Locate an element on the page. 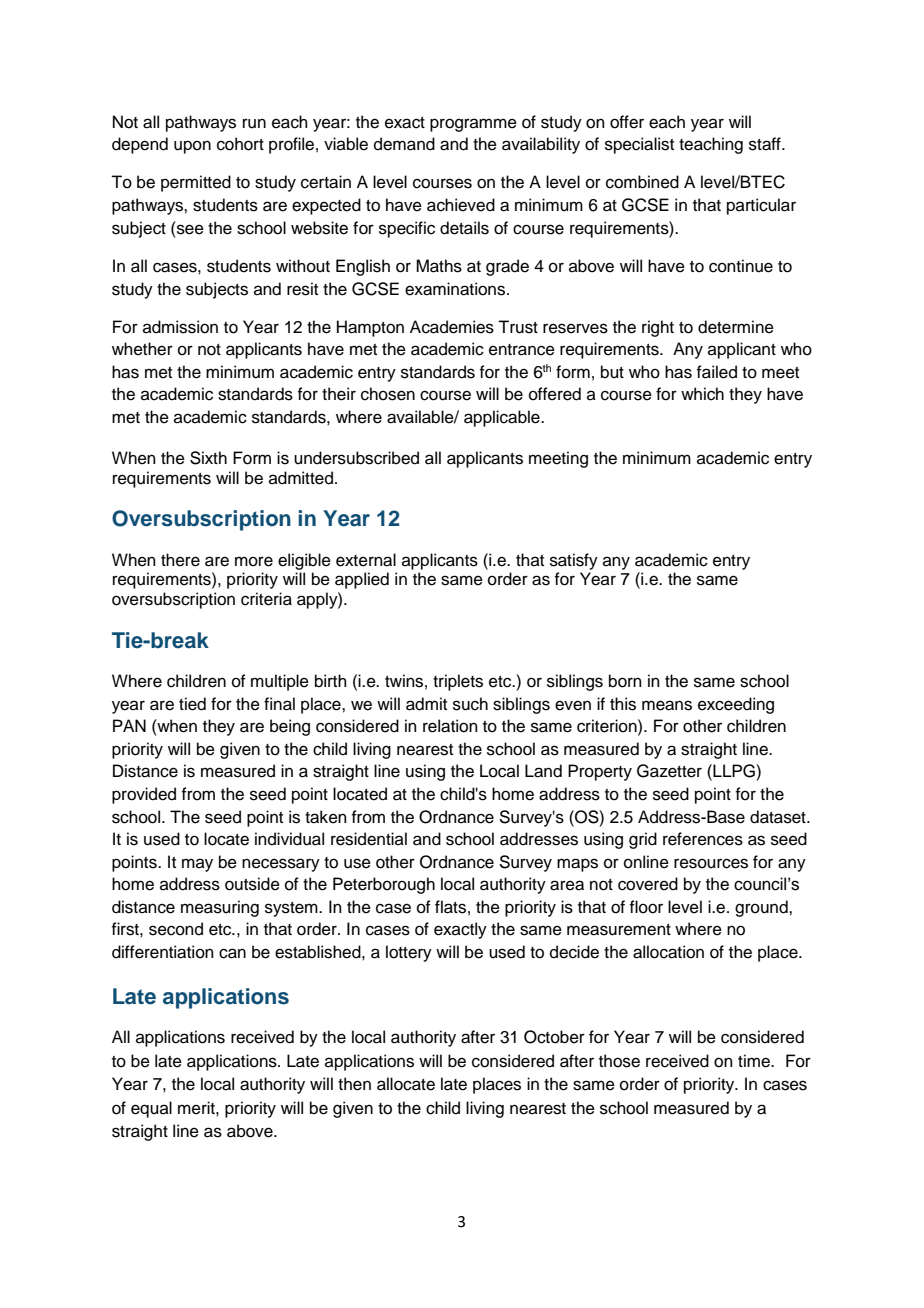 Image resolution: width=924 pixels, height=1308 pixels. equal is located at coordinates (151, 1109).
